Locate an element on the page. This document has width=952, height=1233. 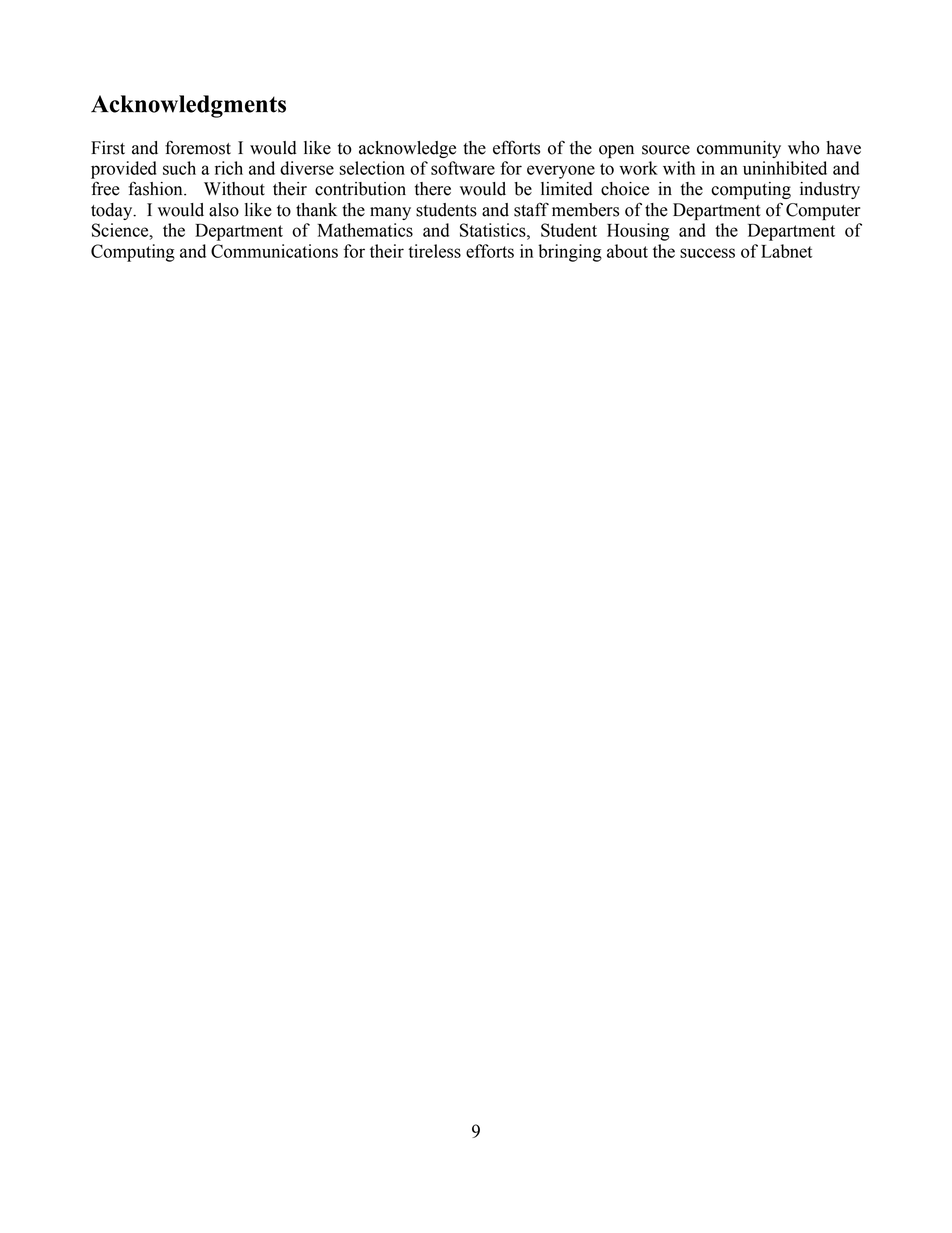
community is located at coordinates (739, 149).
